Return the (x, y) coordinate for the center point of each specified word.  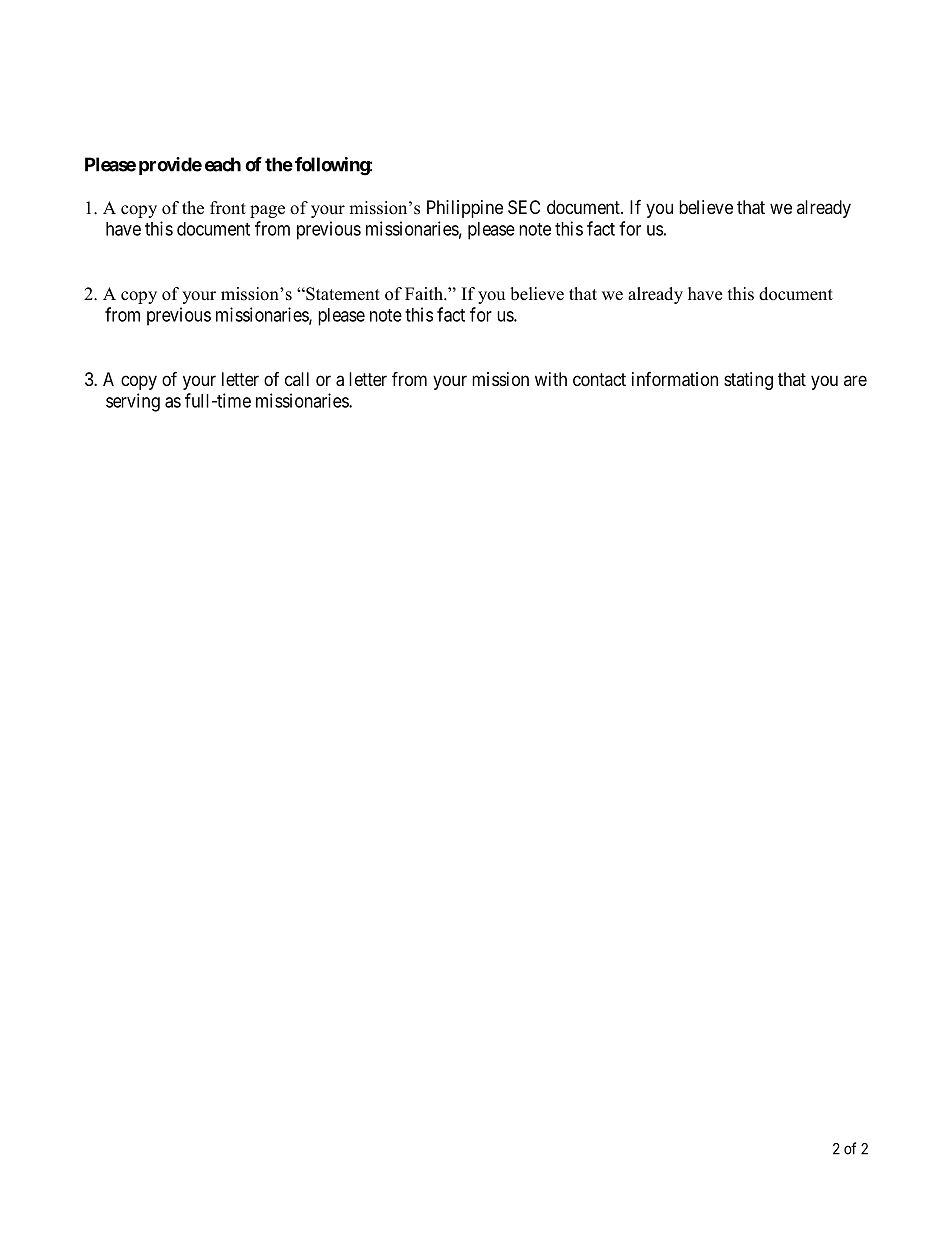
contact (599, 379)
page (267, 211)
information (675, 379)
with (551, 379)
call (297, 379)
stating (748, 381)
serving (133, 402)
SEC (524, 207)
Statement (342, 294)
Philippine (465, 209)
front (228, 208)
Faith (425, 293)
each (223, 164)
